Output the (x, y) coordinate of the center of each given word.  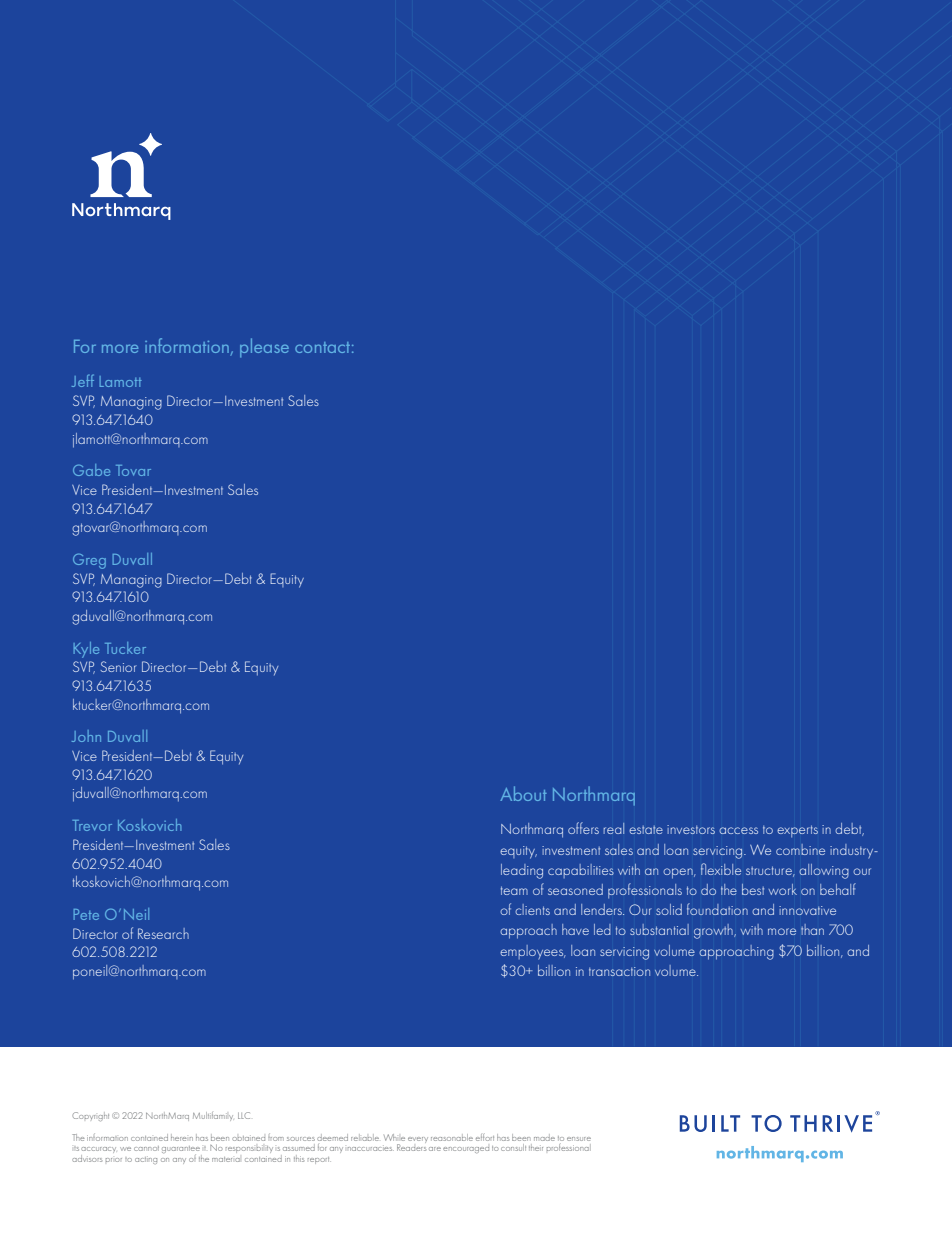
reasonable (452, 1137)
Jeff (83, 380)
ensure (579, 1139)
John (86, 736)
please (264, 348)
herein (182, 1137)
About (523, 793)
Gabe (91, 470)
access (738, 830)
